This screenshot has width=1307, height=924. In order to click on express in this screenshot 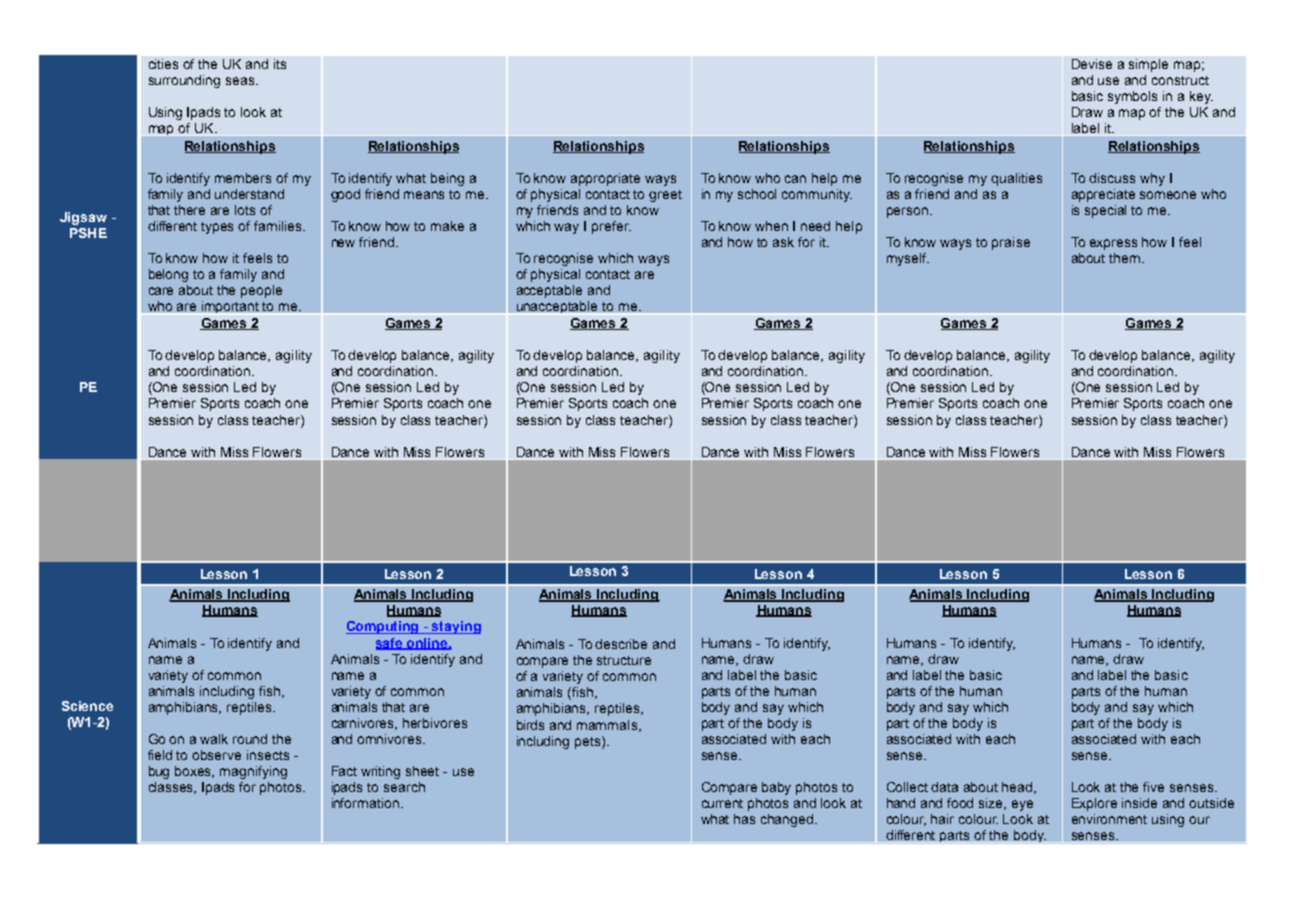, I will do `click(1113, 244)`.
